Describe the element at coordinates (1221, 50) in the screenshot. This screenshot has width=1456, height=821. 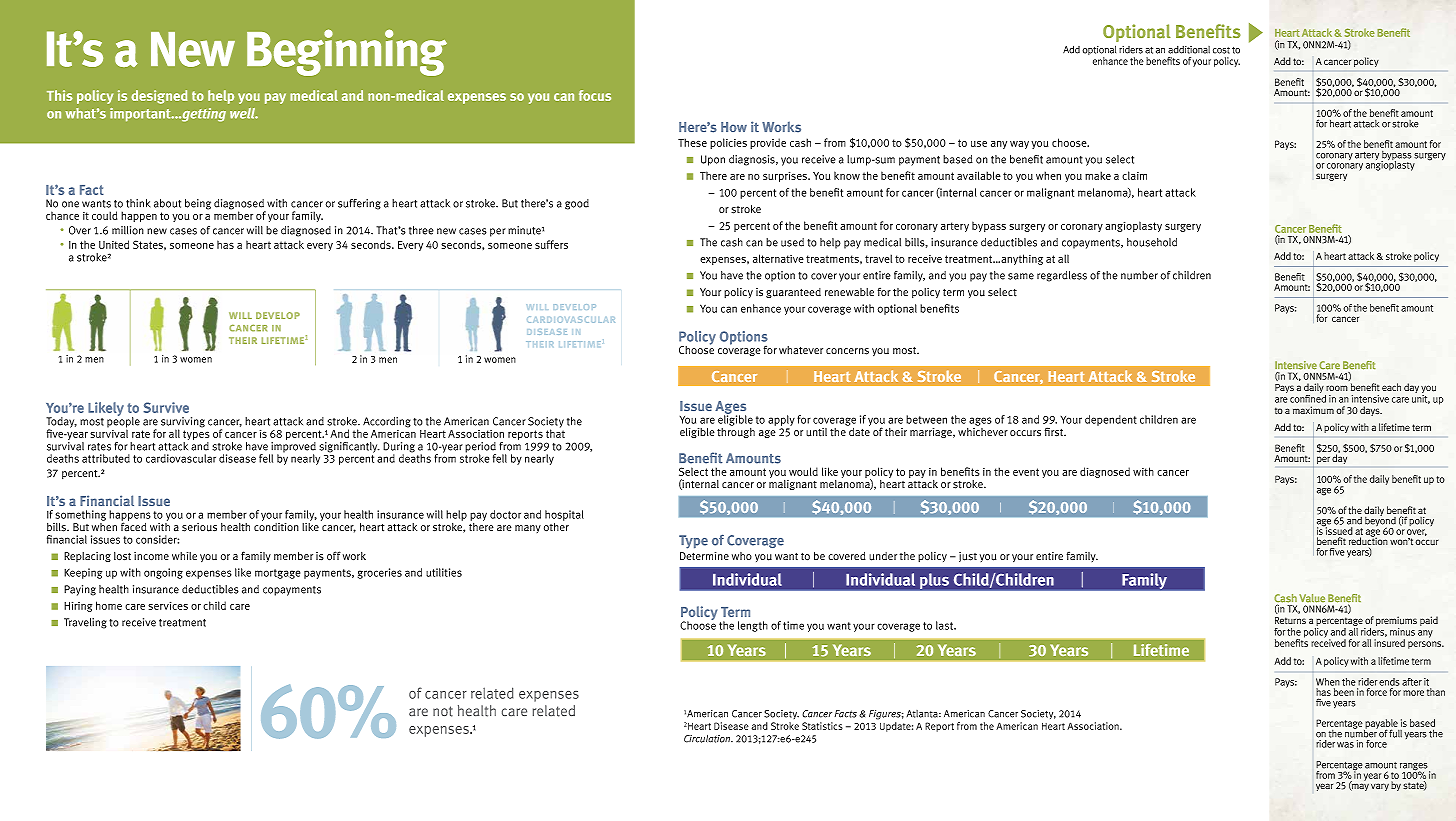
I see `cost` at that location.
